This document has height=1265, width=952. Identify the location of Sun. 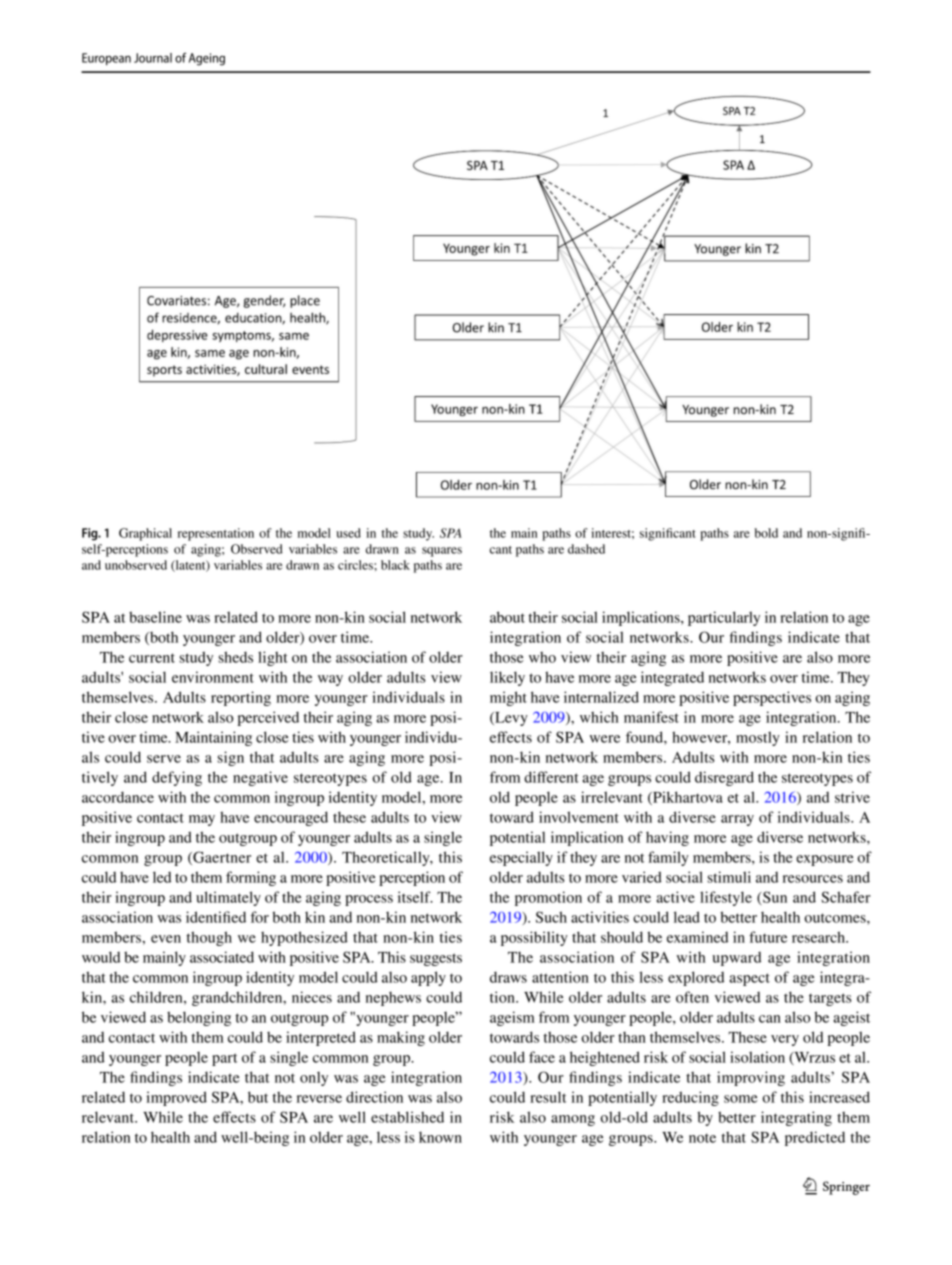
(774, 898).
